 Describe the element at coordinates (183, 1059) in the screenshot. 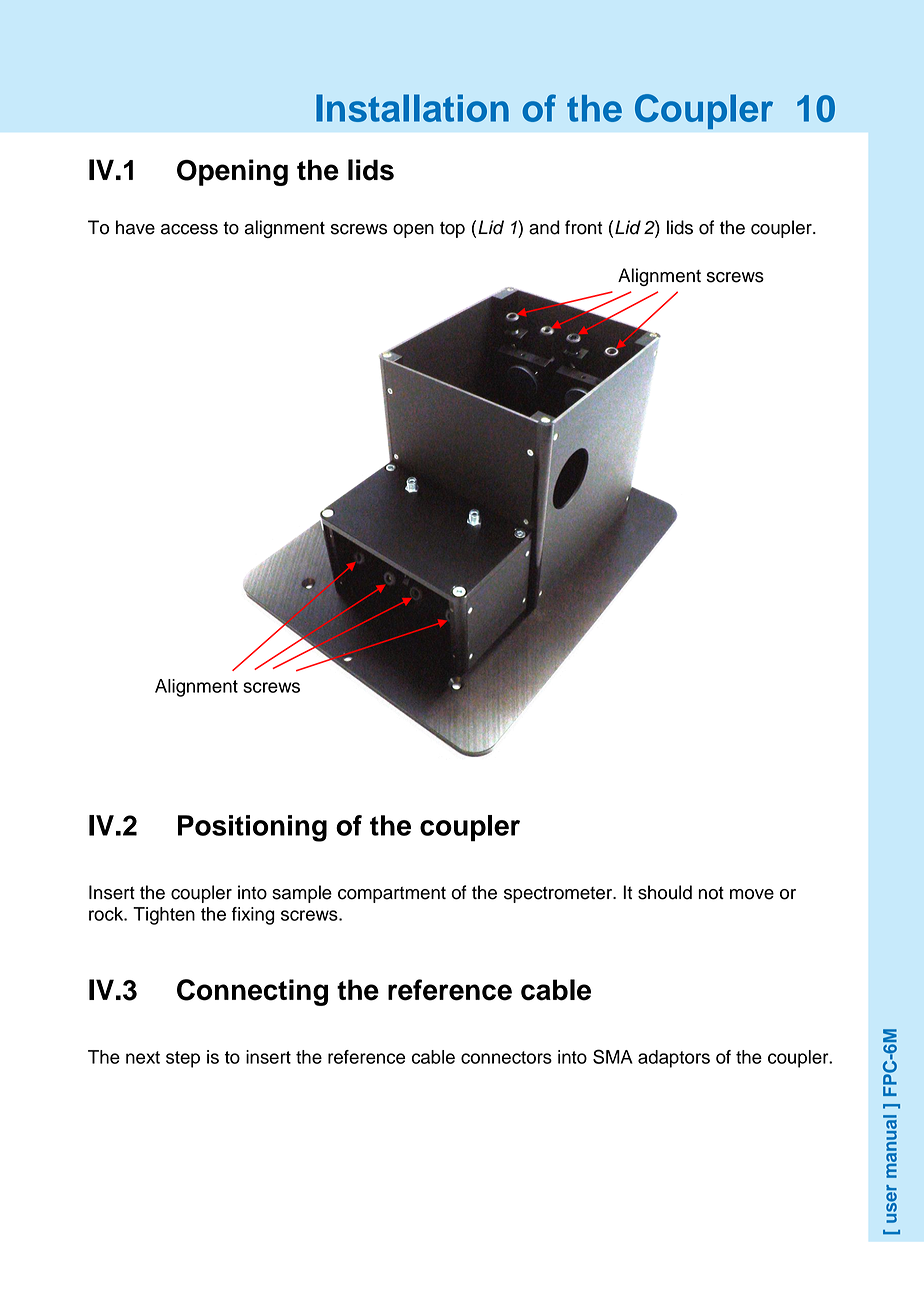

I see `step` at that location.
